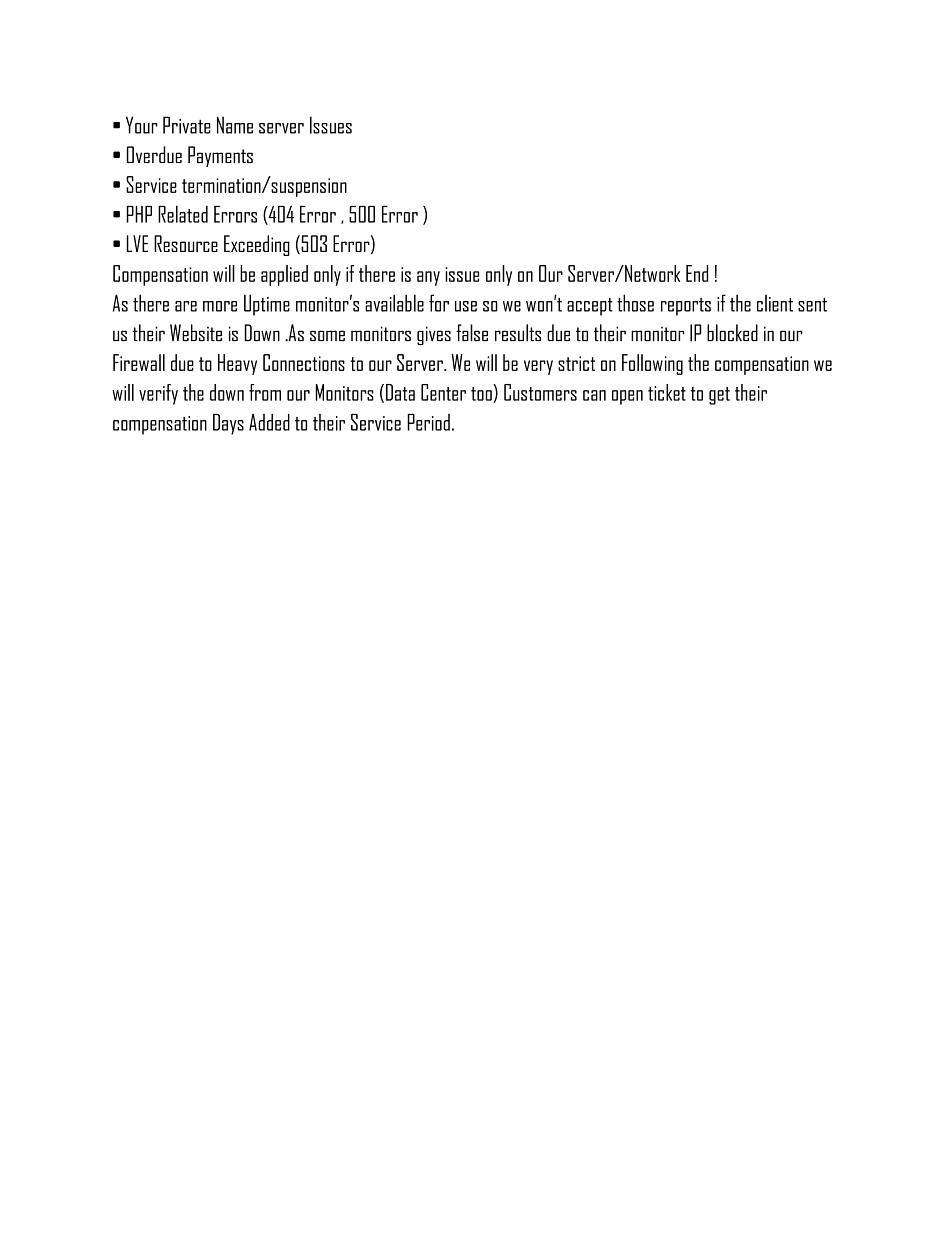  What do you see at coordinates (775, 303) in the image?
I see `client` at bounding box center [775, 303].
